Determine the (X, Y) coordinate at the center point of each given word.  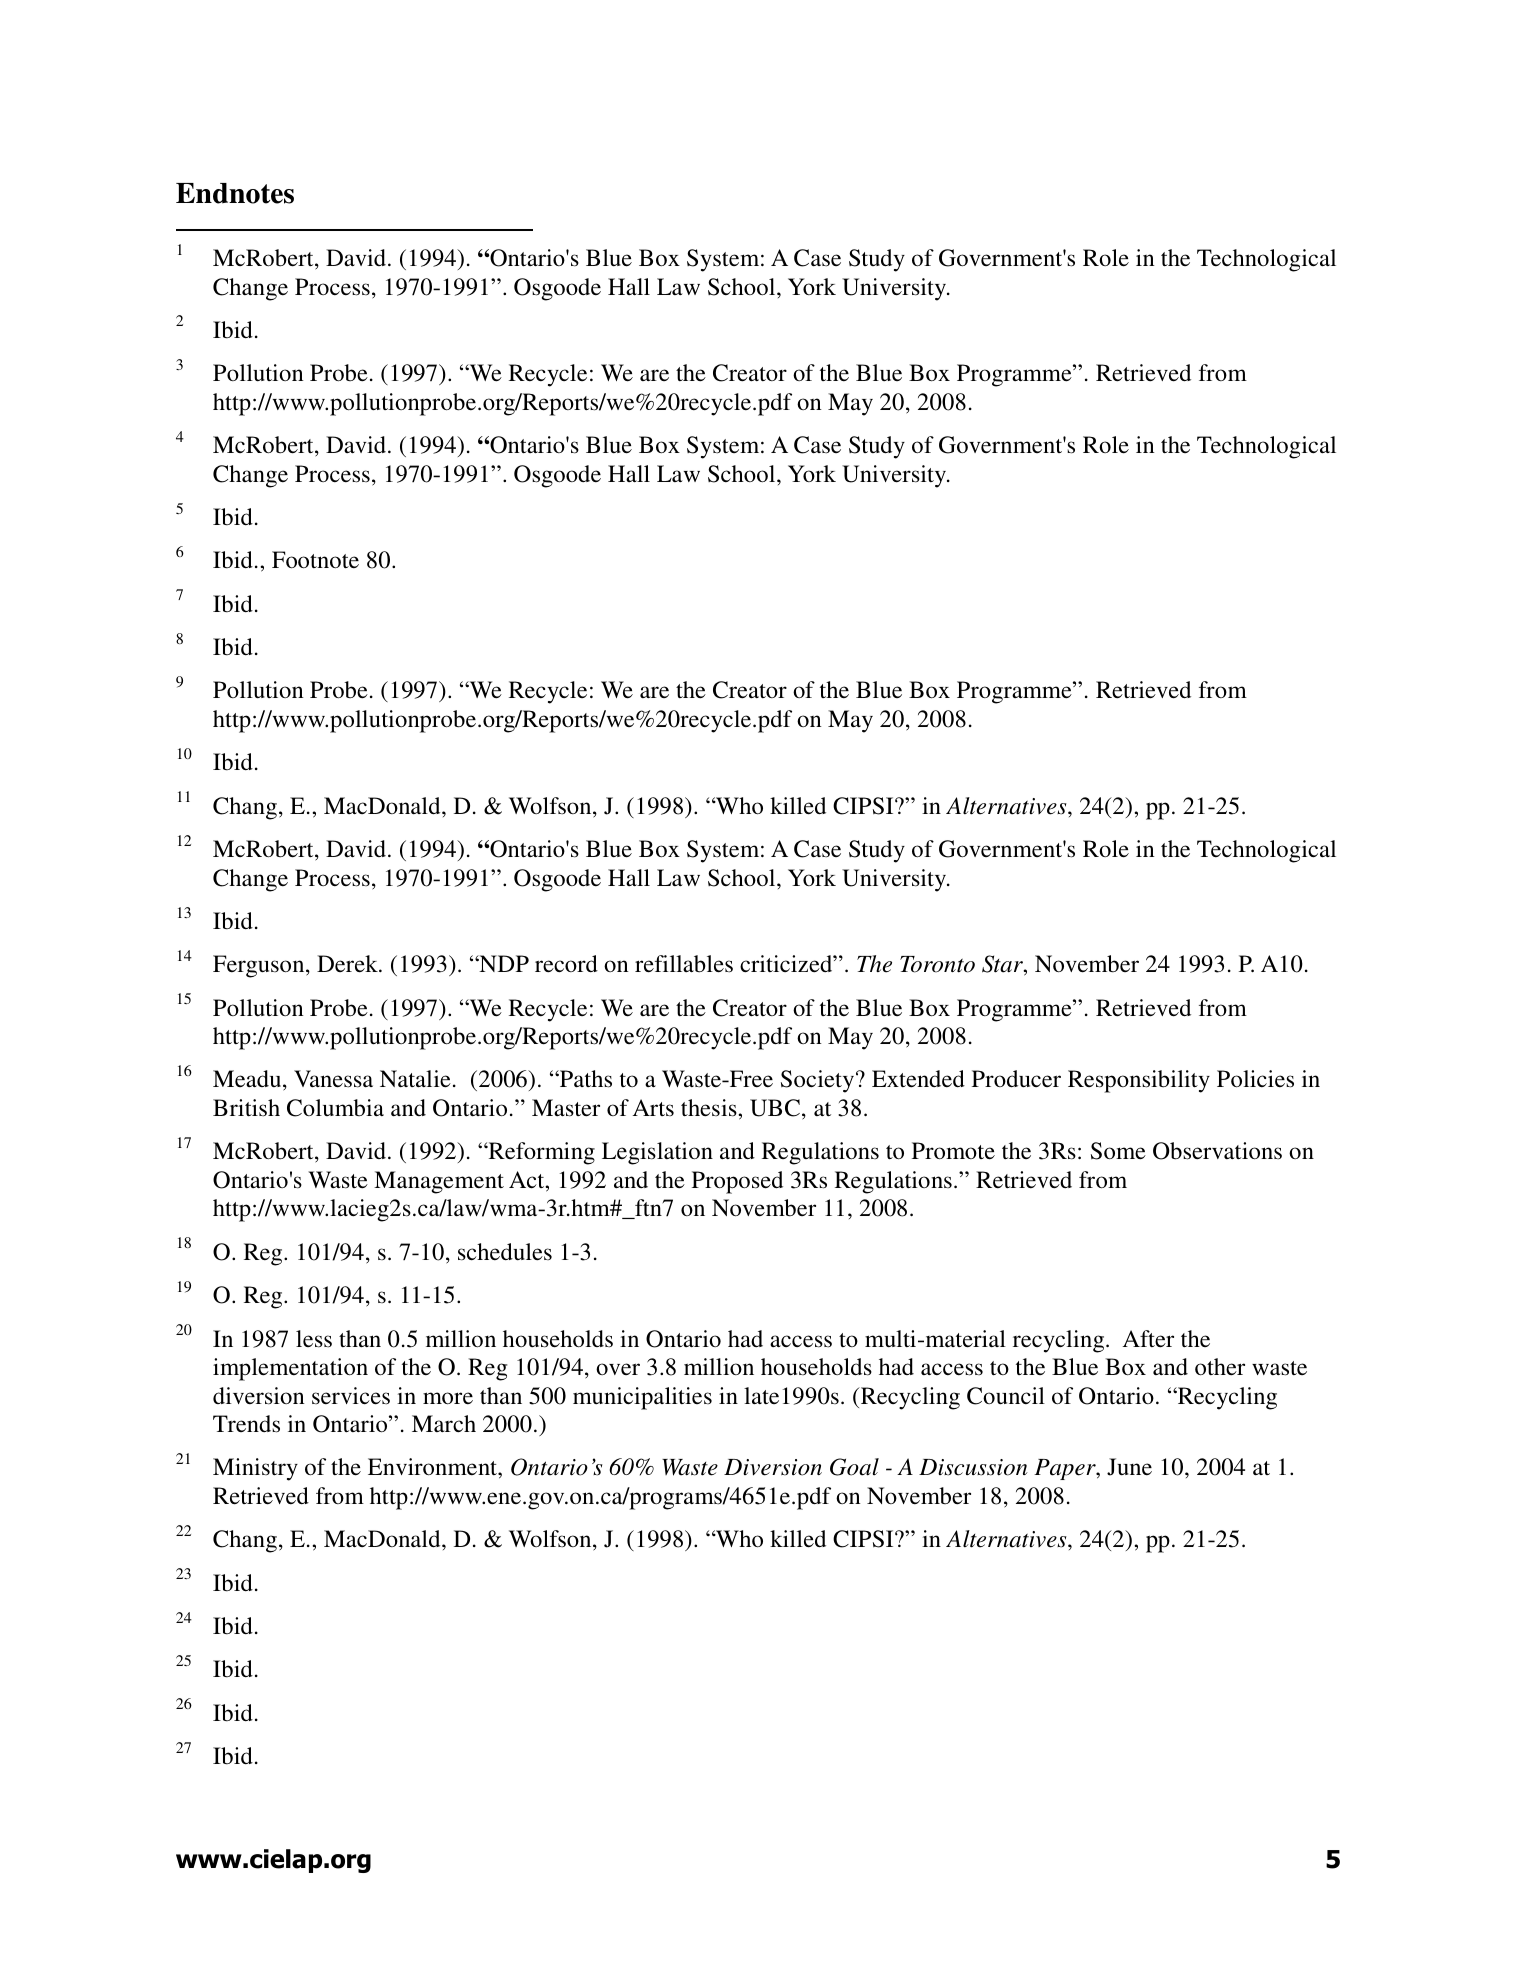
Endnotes (235, 193)
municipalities (642, 1398)
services (351, 1396)
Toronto (937, 964)
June (1129, 1467)
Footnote (315, 560)
